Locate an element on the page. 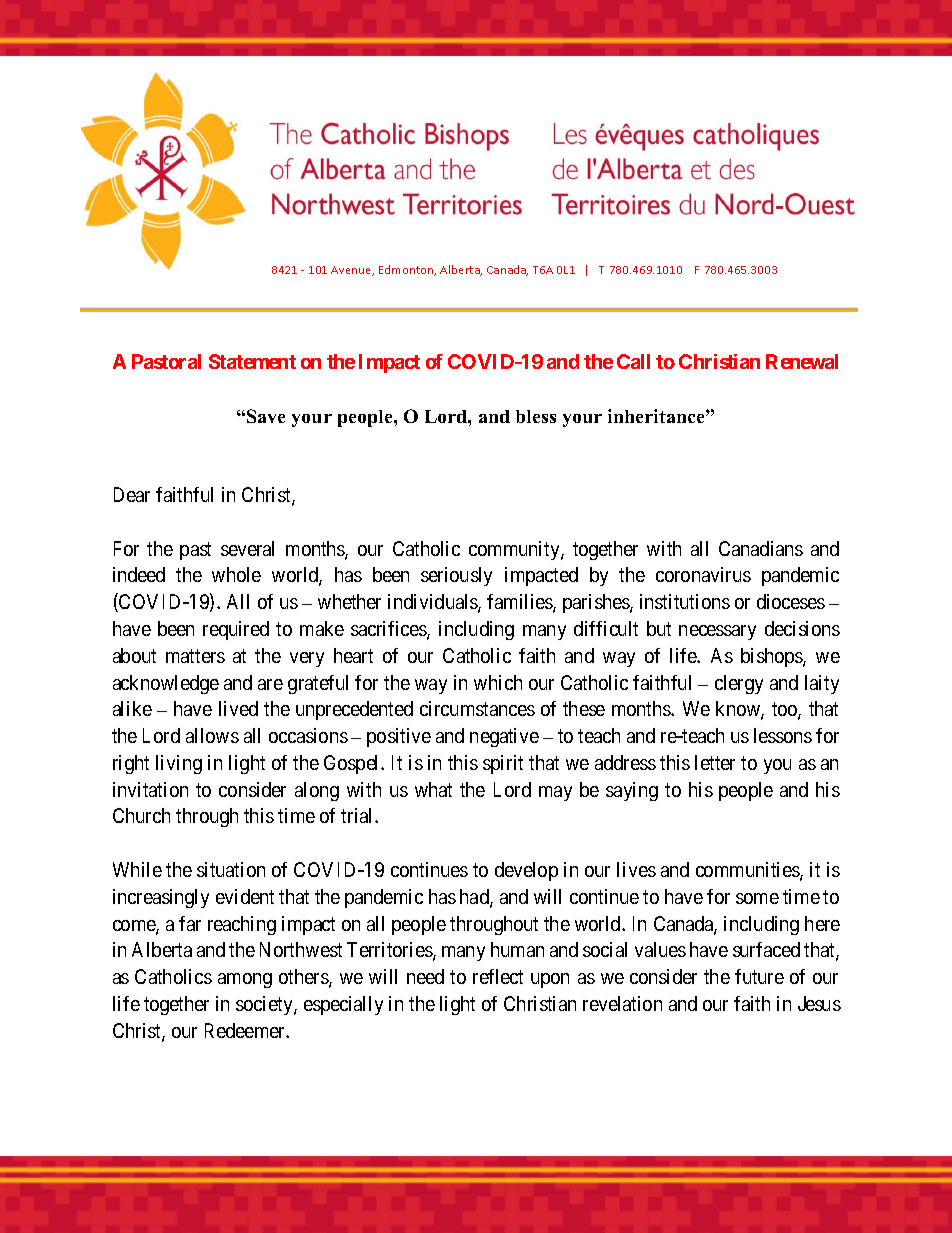  Edmonton is located at coordinates (407, 270).
